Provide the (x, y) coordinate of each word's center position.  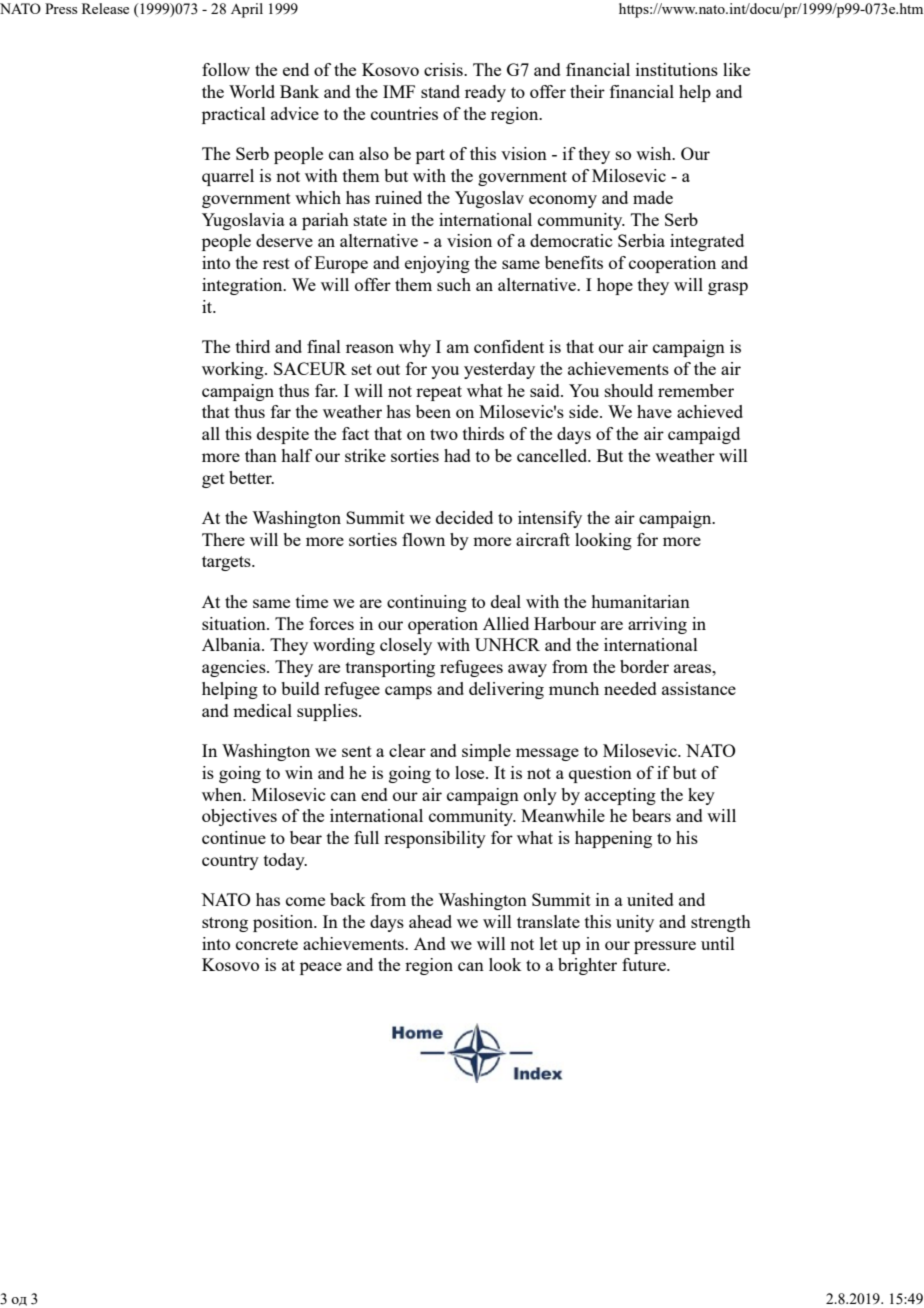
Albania (232, 644)
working (234, 370)
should (629, 390)
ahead (430, 921)
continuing (427, 603)
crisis (444, 69)
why (415, 348)
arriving (657, 625)
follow (226, 69)
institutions (677, 69)
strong (225, 924)
